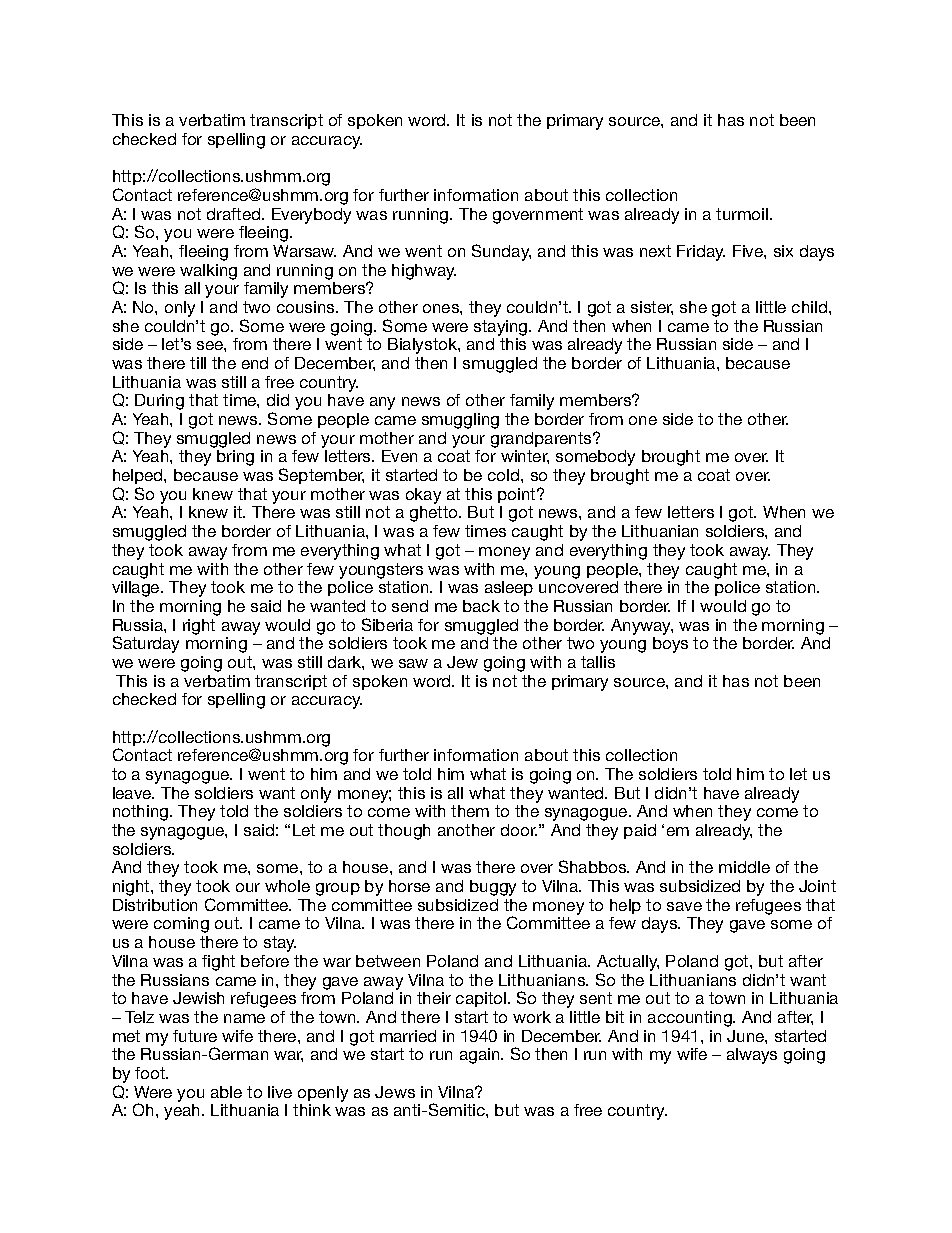  What do you see at coordinates (470, 811) in the image?
I see `them` at bounding box center [470, 811].
